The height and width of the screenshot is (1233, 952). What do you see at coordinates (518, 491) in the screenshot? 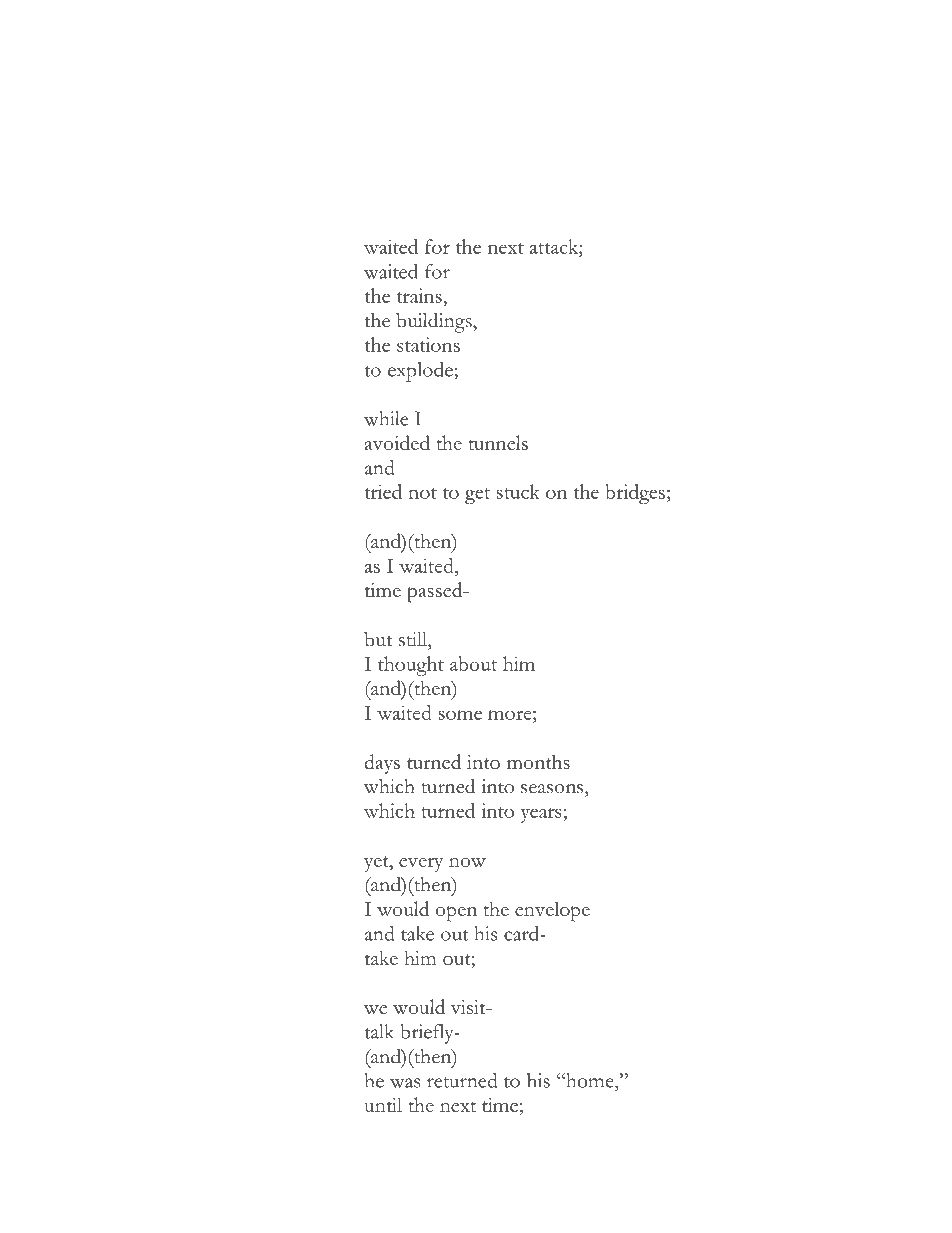
I see `stuck` at bounding box center [518, 491].
